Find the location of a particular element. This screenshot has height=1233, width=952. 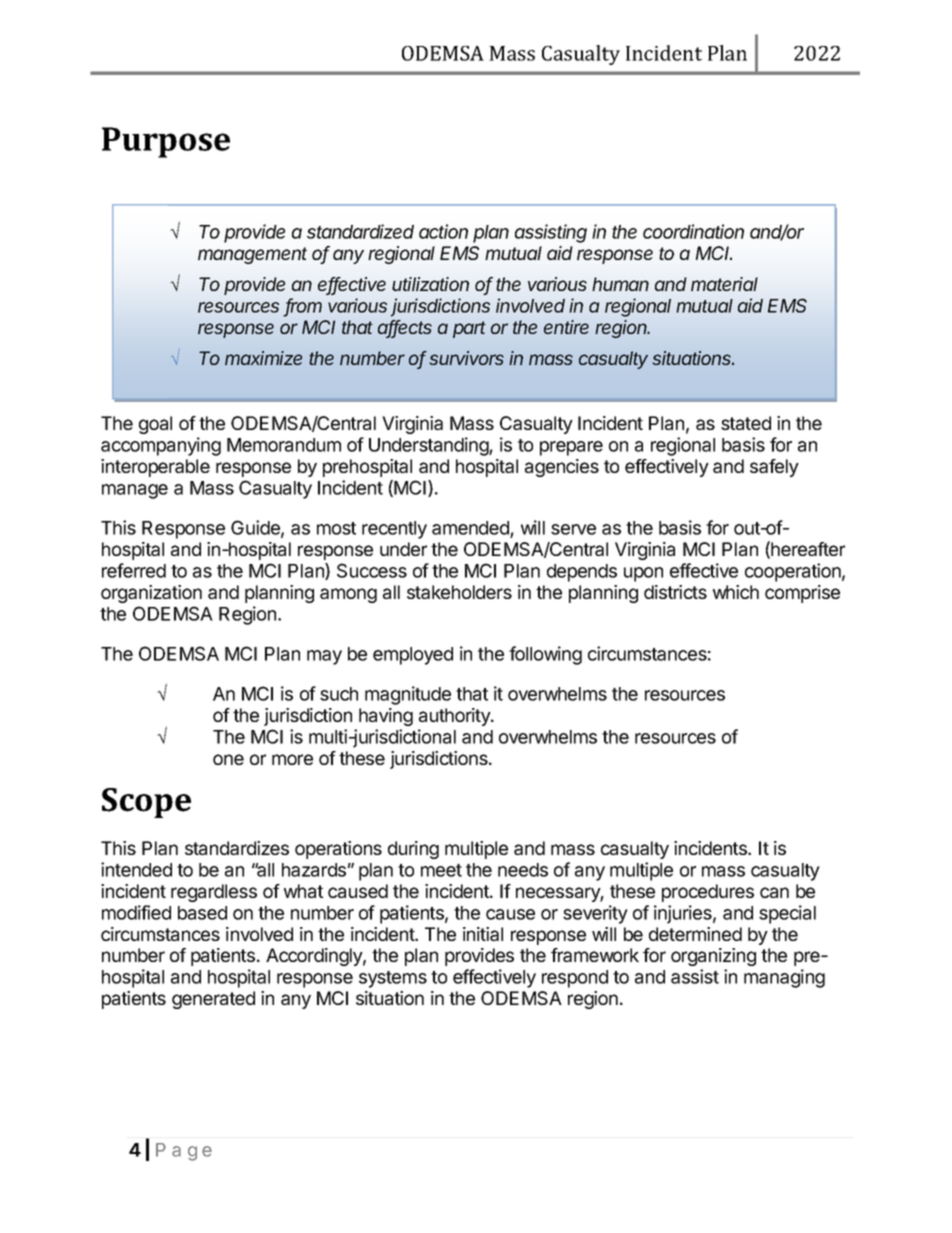

which is located at coordinates (736, 592).
